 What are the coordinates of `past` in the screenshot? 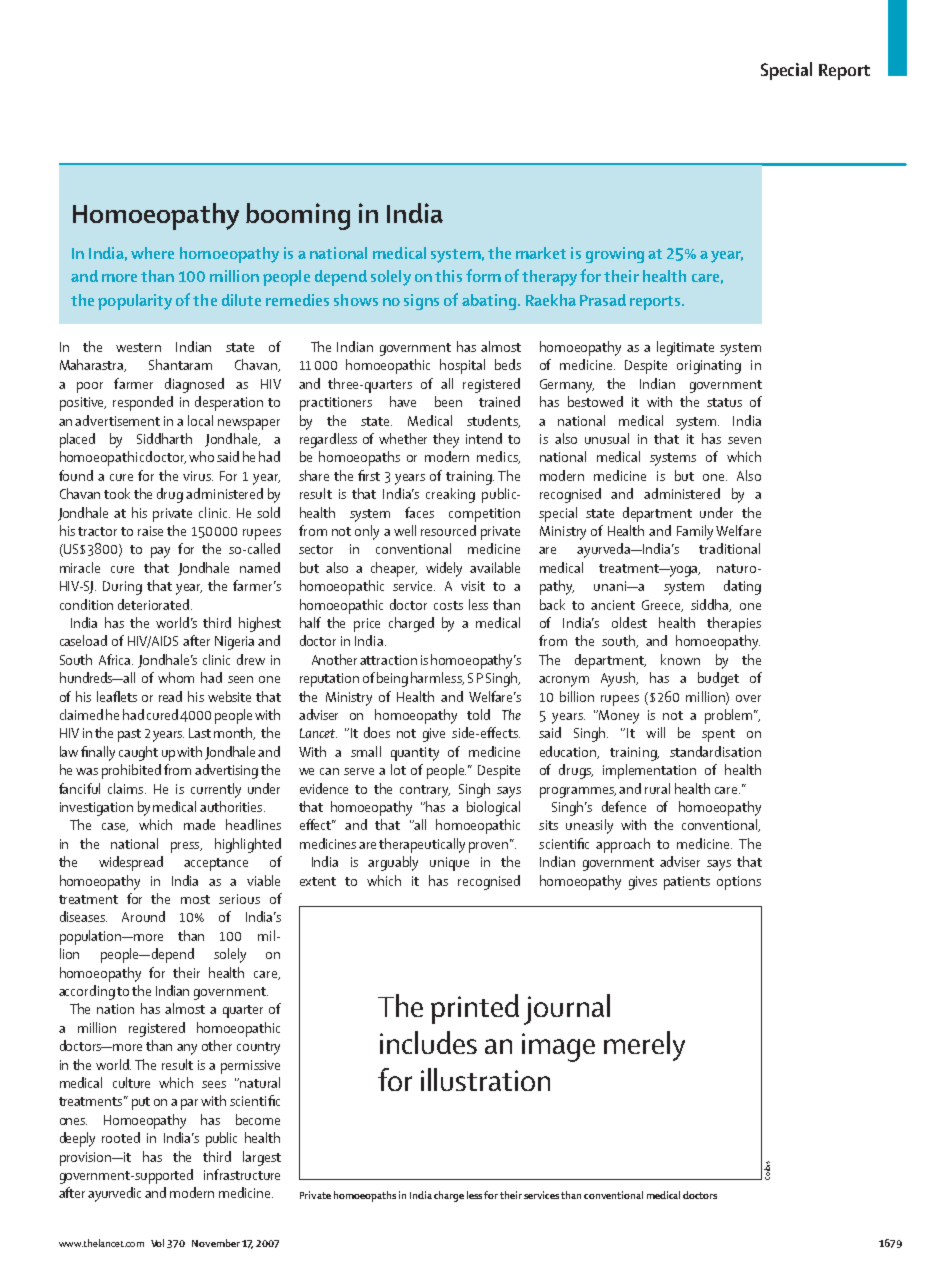 It's located at (129, 735).
